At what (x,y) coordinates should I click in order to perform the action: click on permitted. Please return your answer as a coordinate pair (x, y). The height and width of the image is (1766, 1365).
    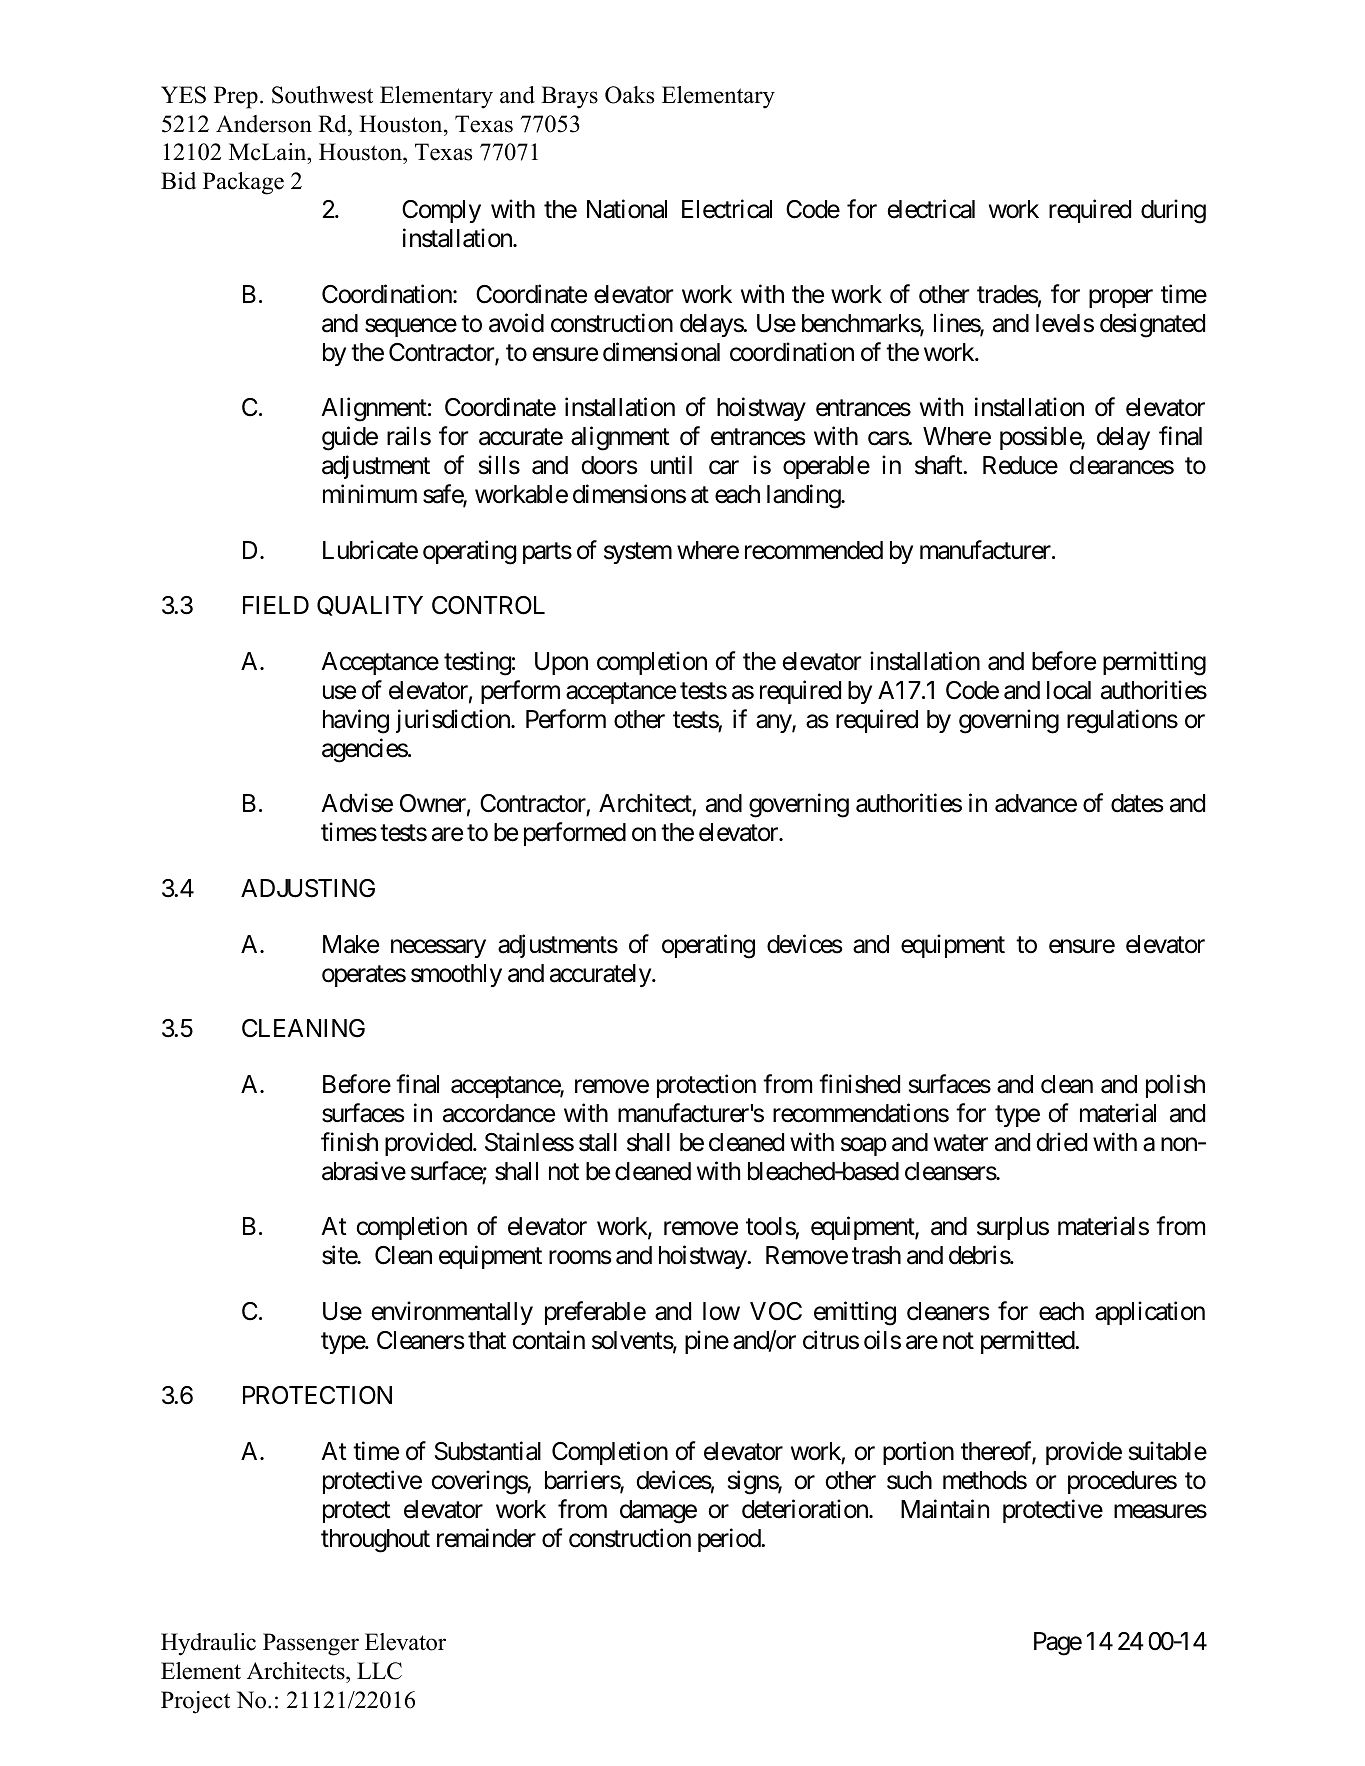
    Looking at the image, I should click on (1028, 1342).
